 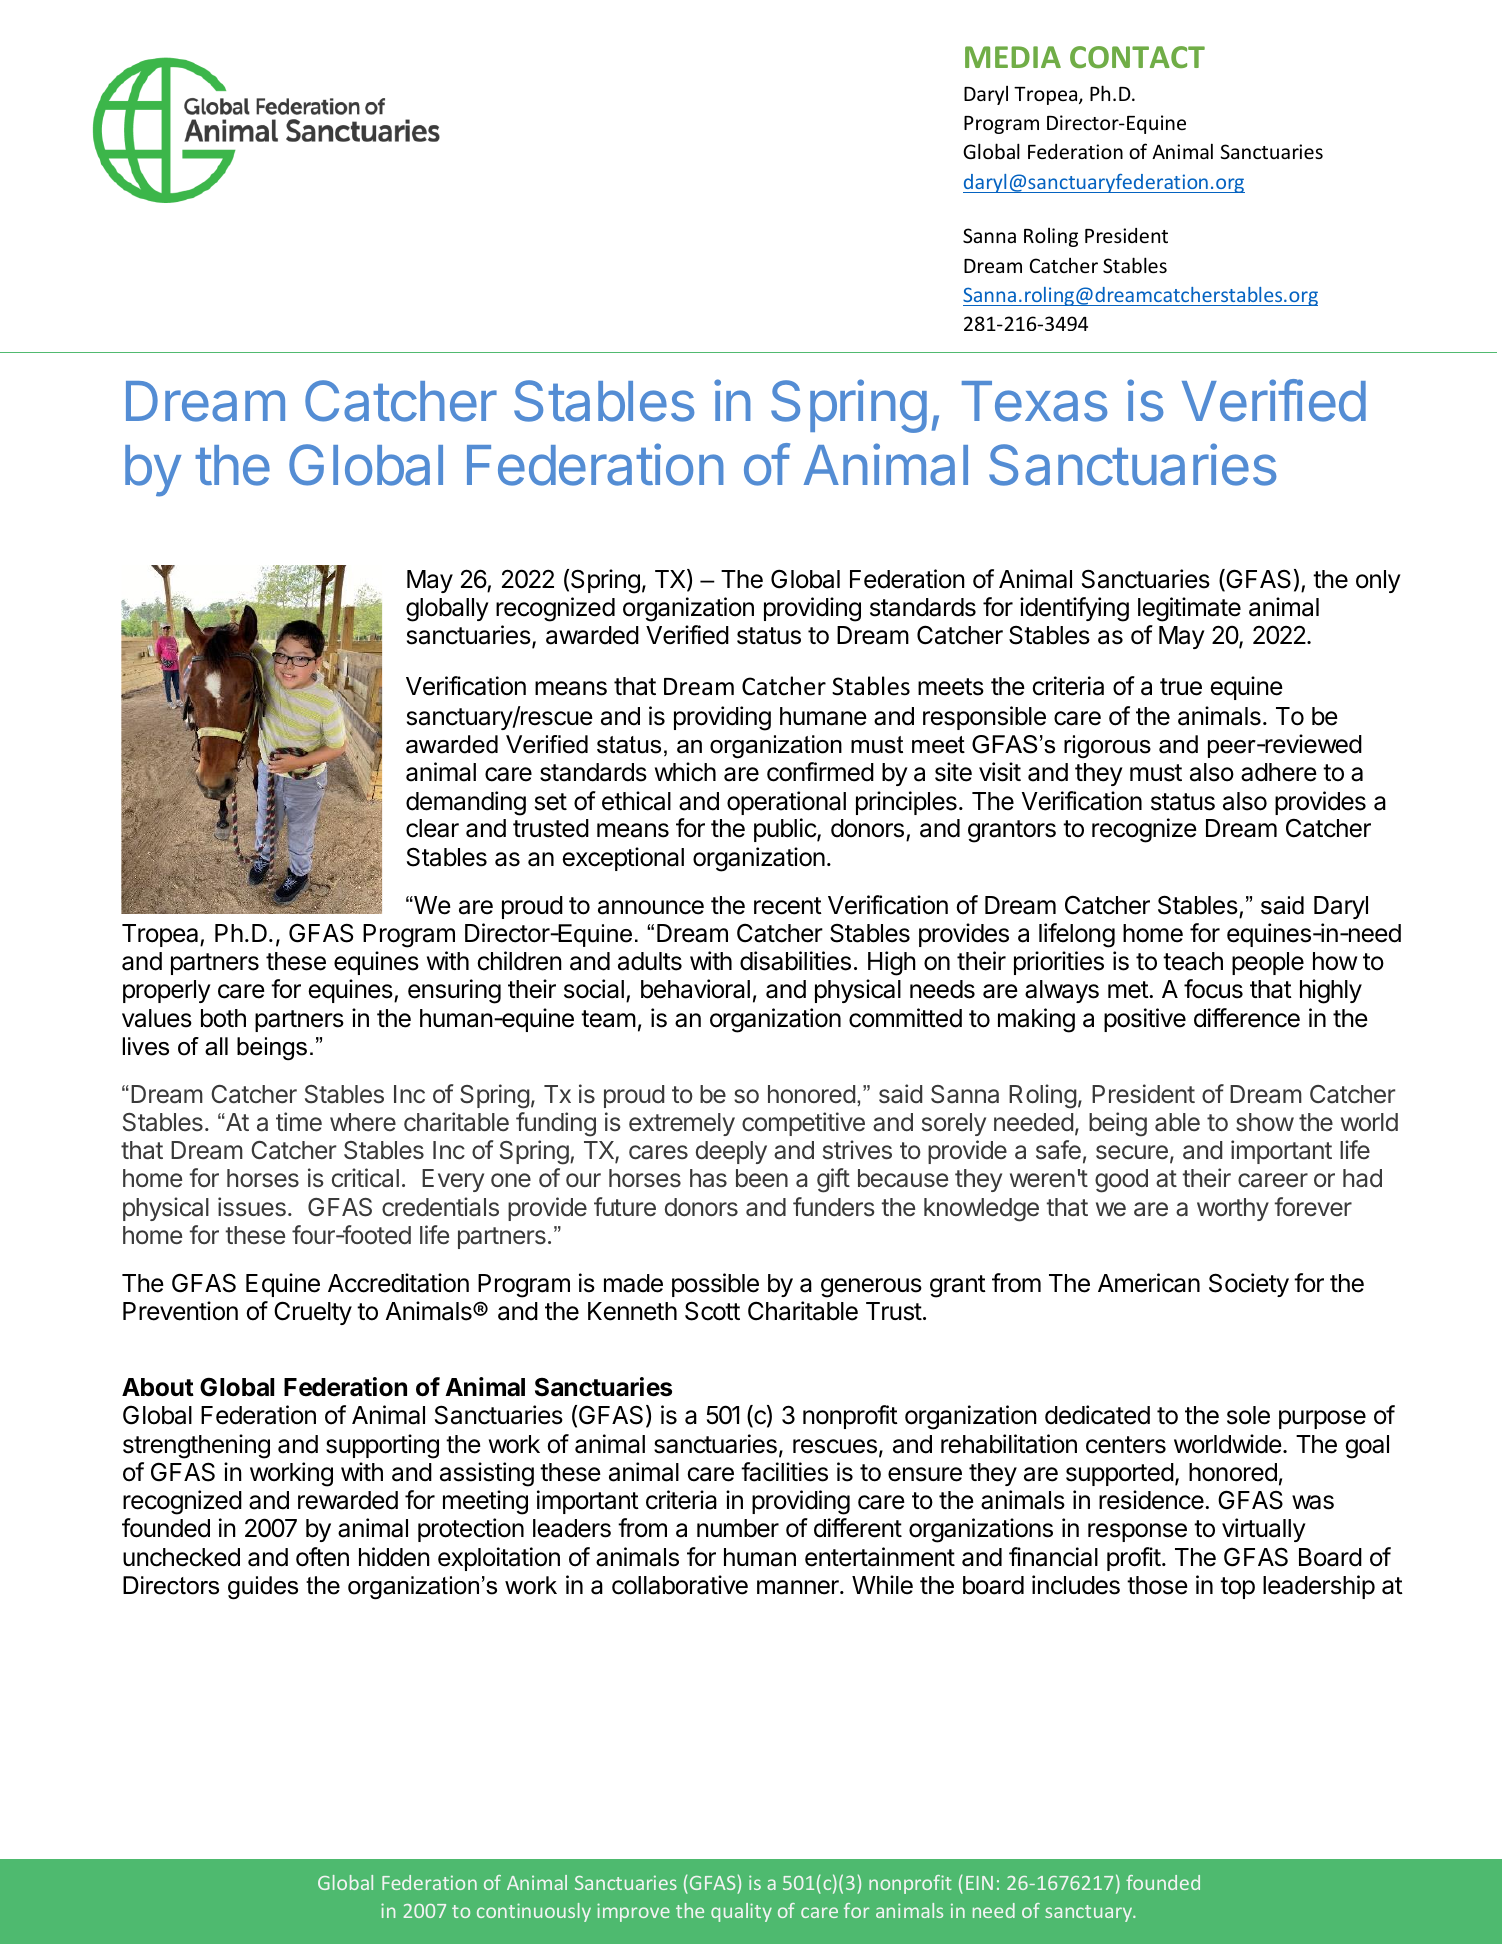 What do you see at coordinates (466, 803) in the image?
I see `demanding` at bounding box center [466, 803].
